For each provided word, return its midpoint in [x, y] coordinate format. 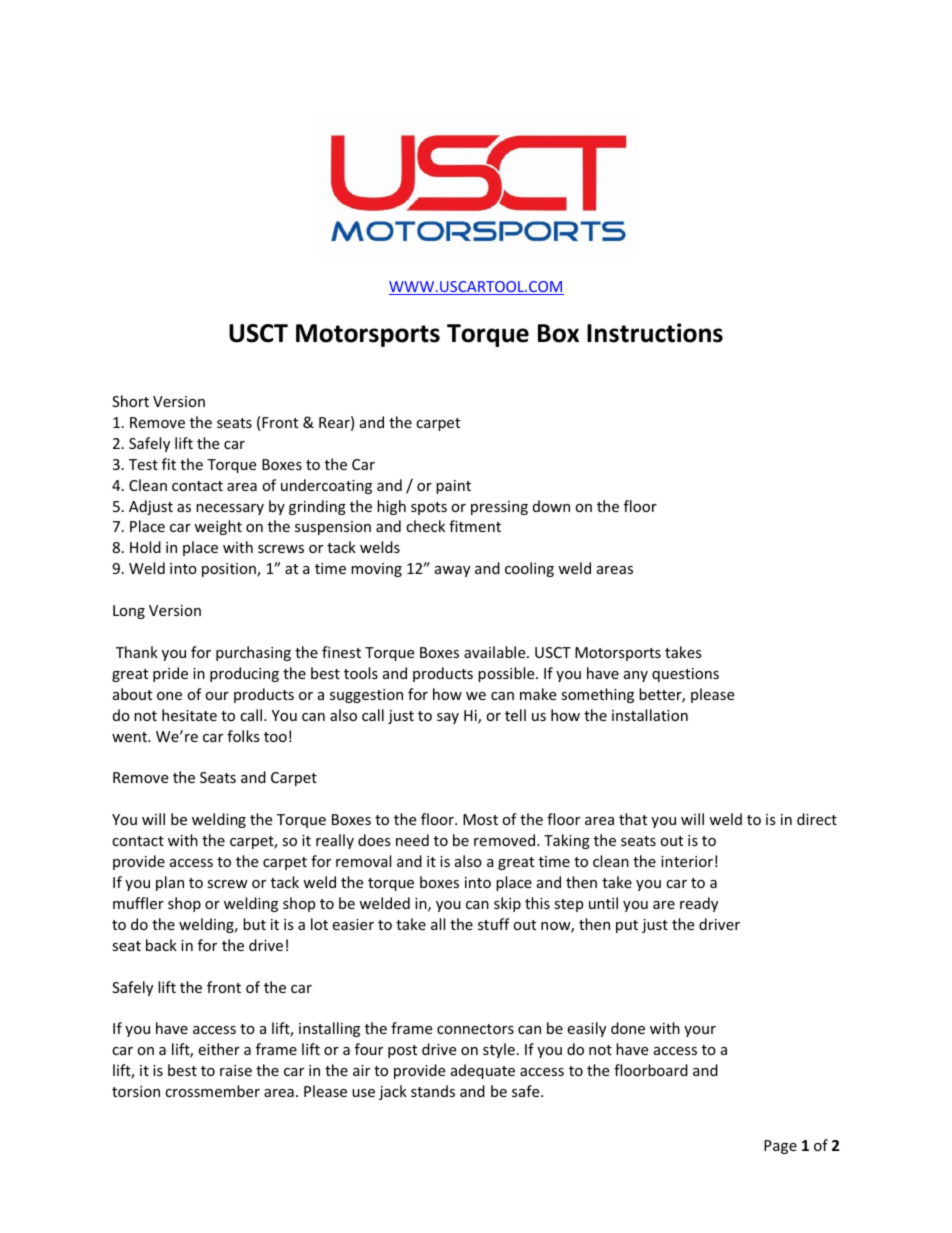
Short [130, 401]
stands [433, 1091]
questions [685, 675]
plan [170, 883]
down [551, 506]
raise [236, 1070]
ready [699, 904]
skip [507, 904]
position [230, 570]
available [496, 652]
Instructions [655, 333]
